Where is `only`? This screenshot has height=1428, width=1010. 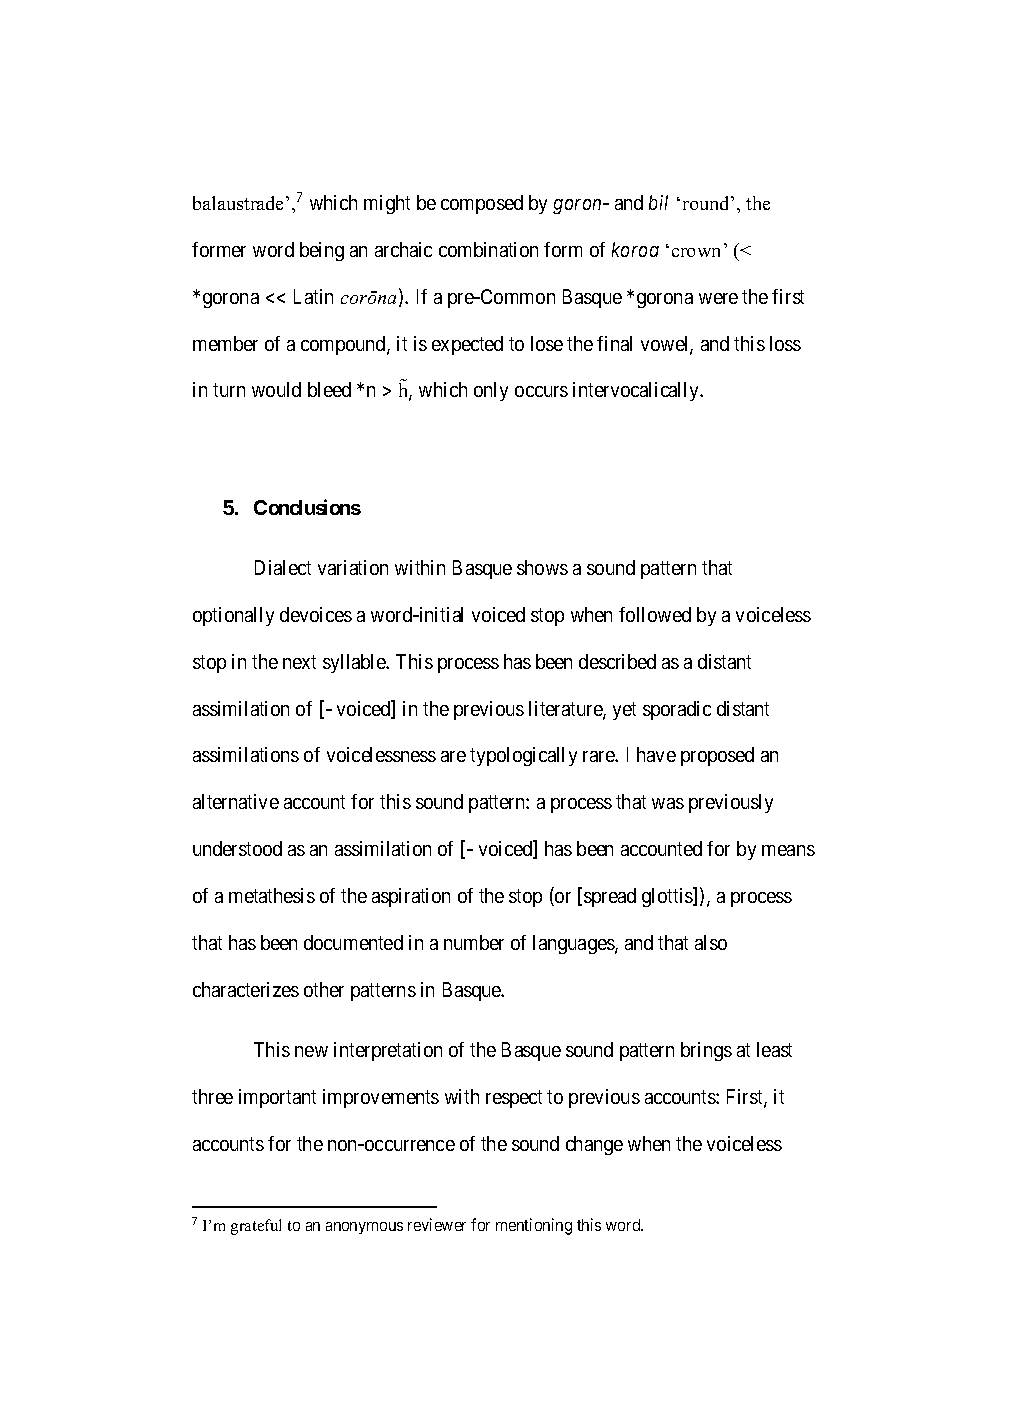
only is located at coordinates (491, 391).
